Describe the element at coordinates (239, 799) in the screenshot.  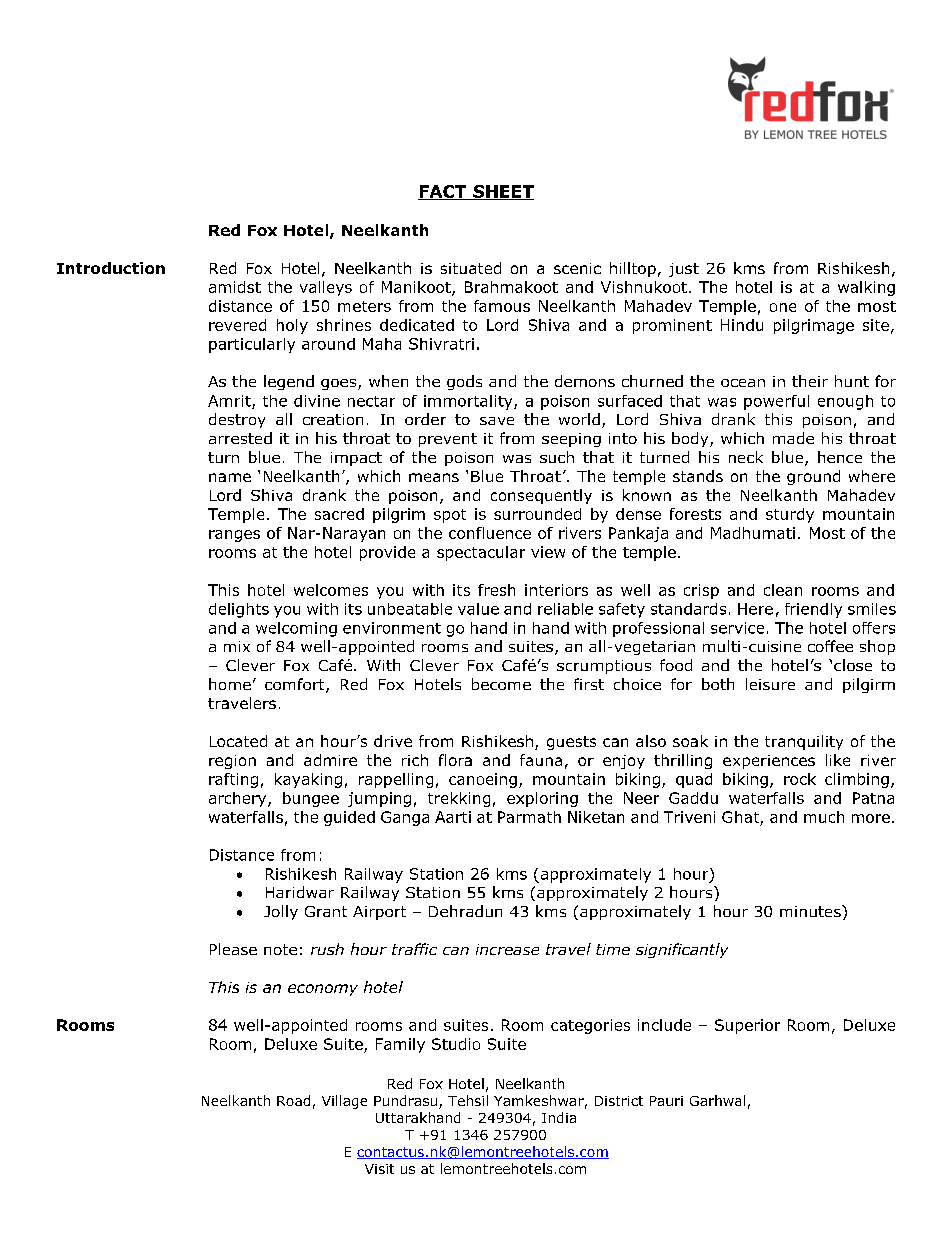
I see `archery` at that location.
